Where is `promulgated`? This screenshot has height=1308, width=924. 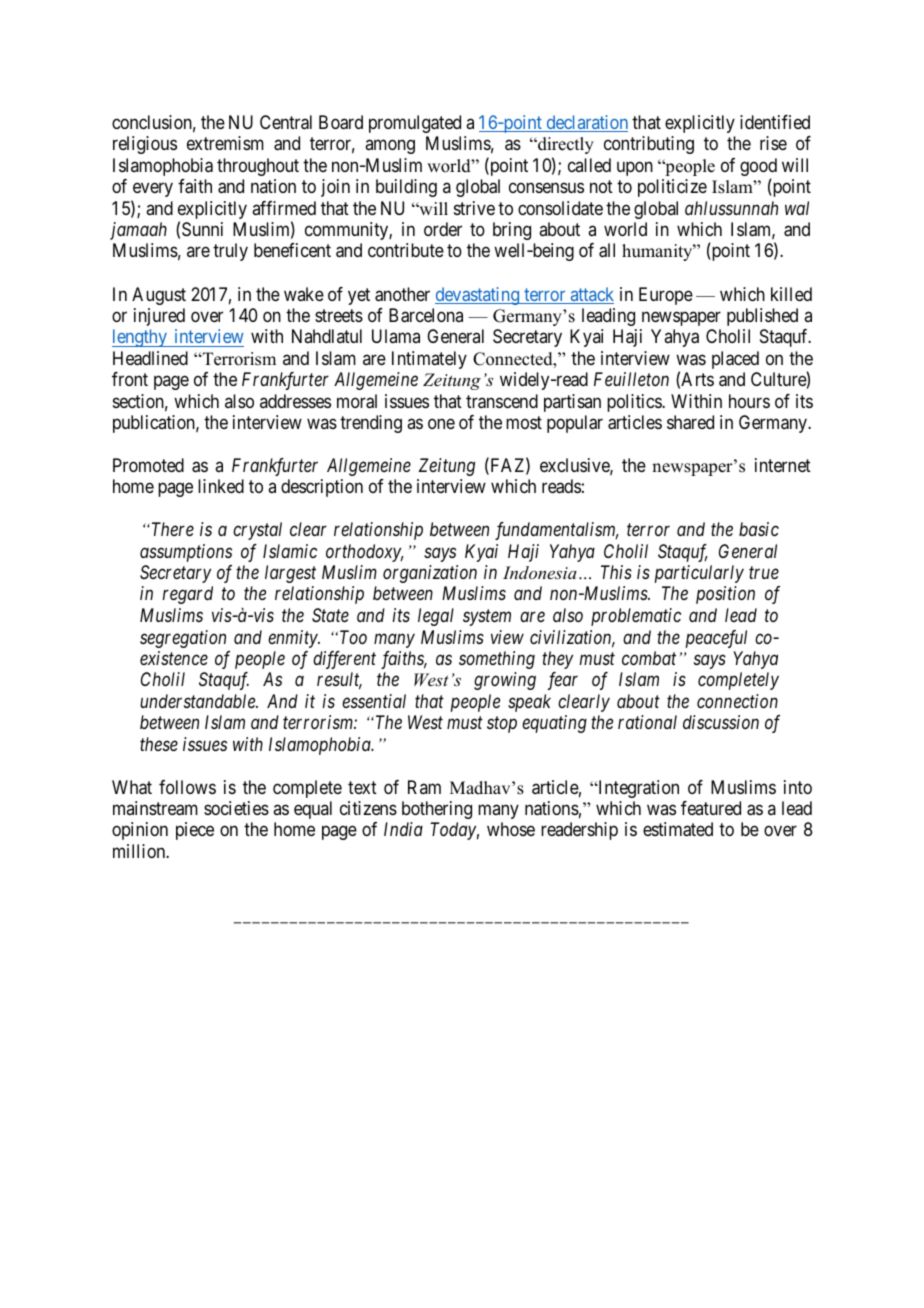 promulgated is located at coordinates (415, 124).
